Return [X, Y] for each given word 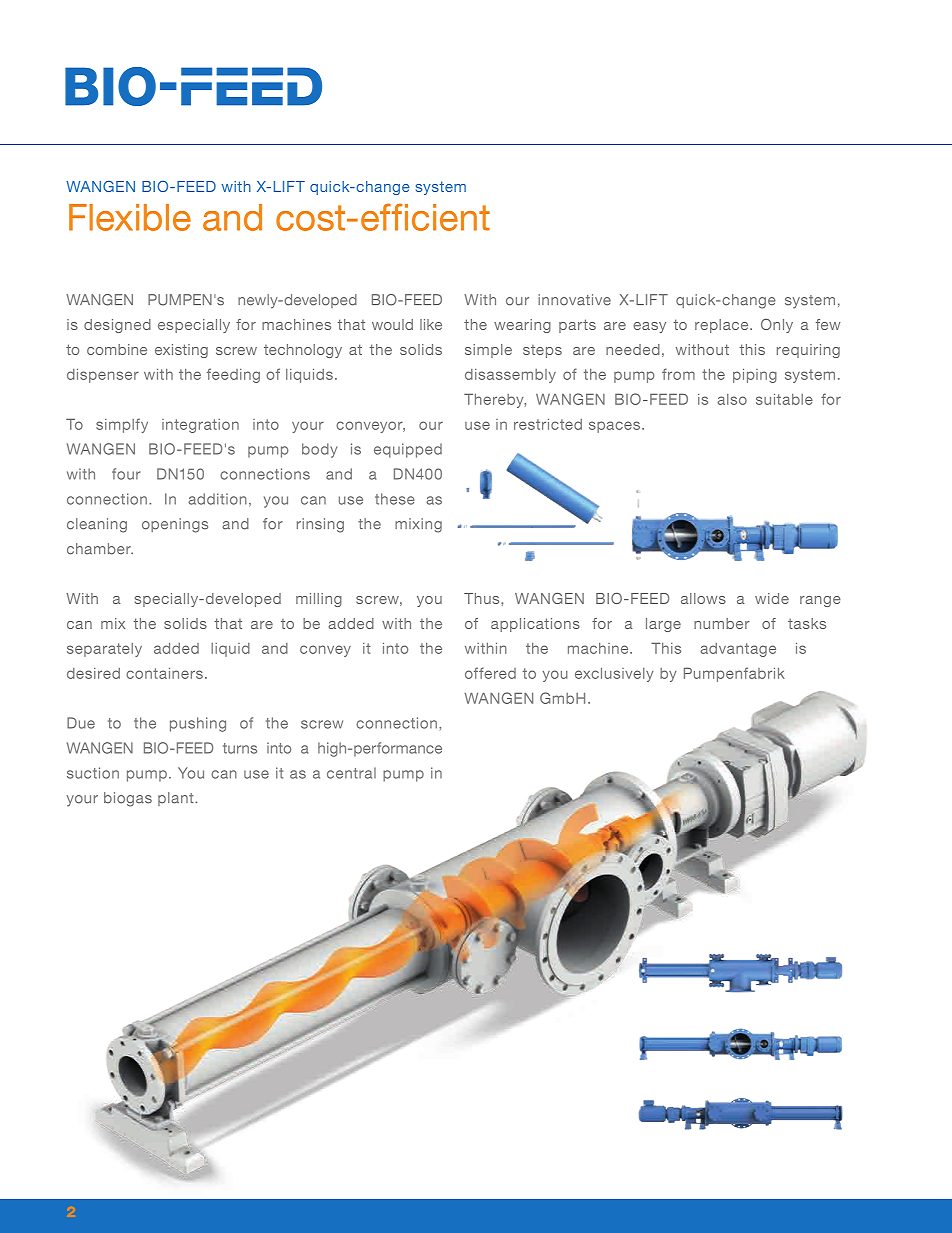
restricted [548, 424]
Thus [483, 598]
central [351, 773]
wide [772, 598]
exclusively [614, 675]
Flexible [130, 217]
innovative [574, 300]
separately [104, 650]
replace [723, 326]
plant [177, 799]
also [732, 399]
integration [200, 426]
